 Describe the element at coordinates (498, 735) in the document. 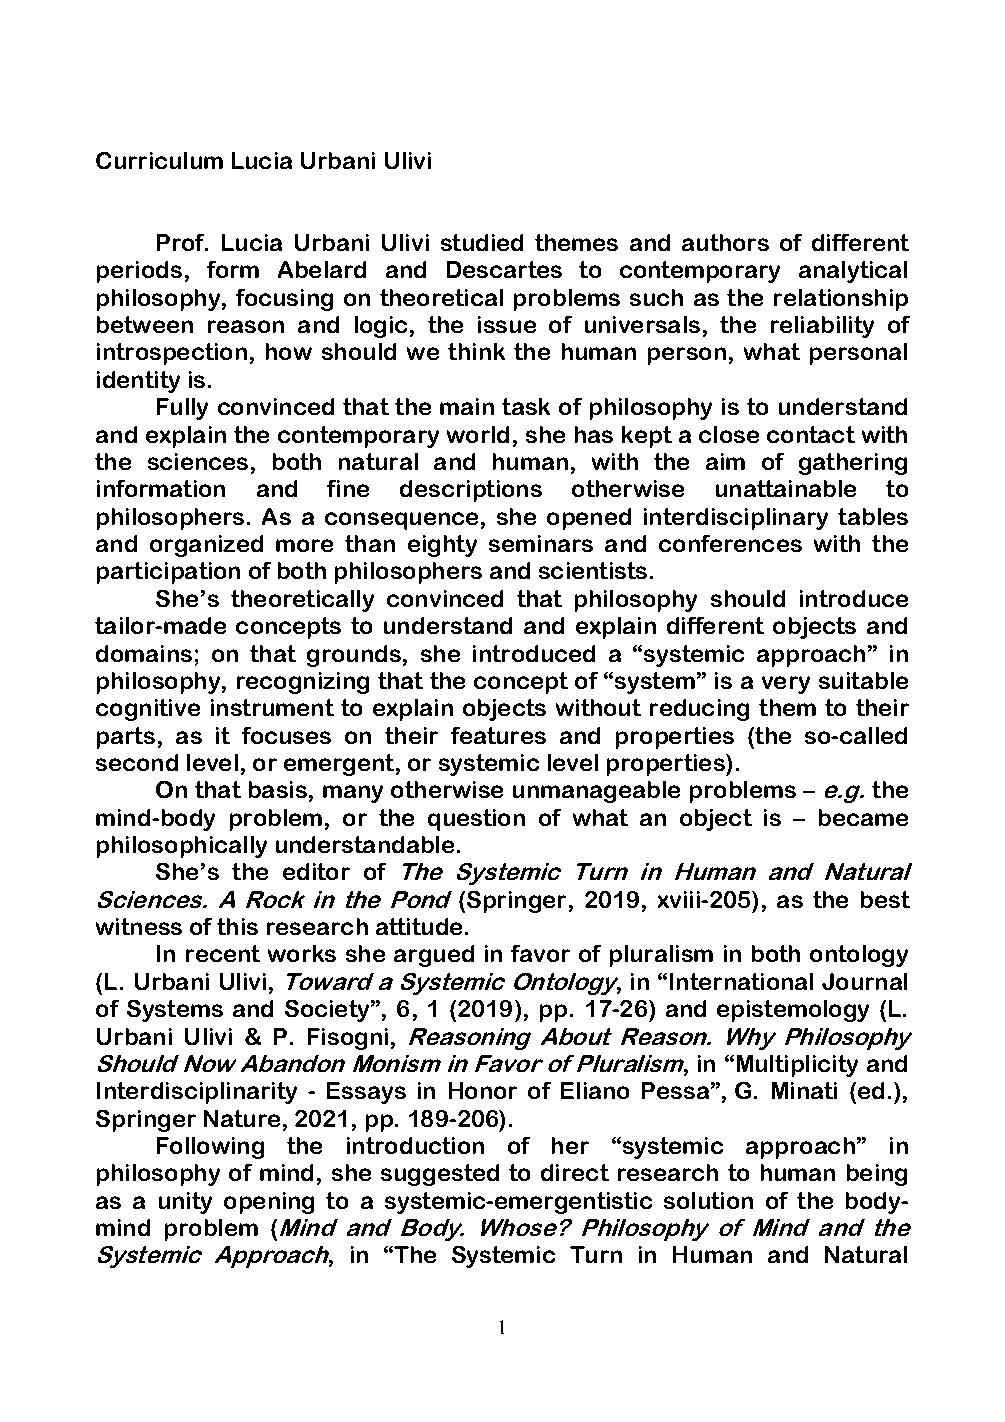

I see `features` at that location.
